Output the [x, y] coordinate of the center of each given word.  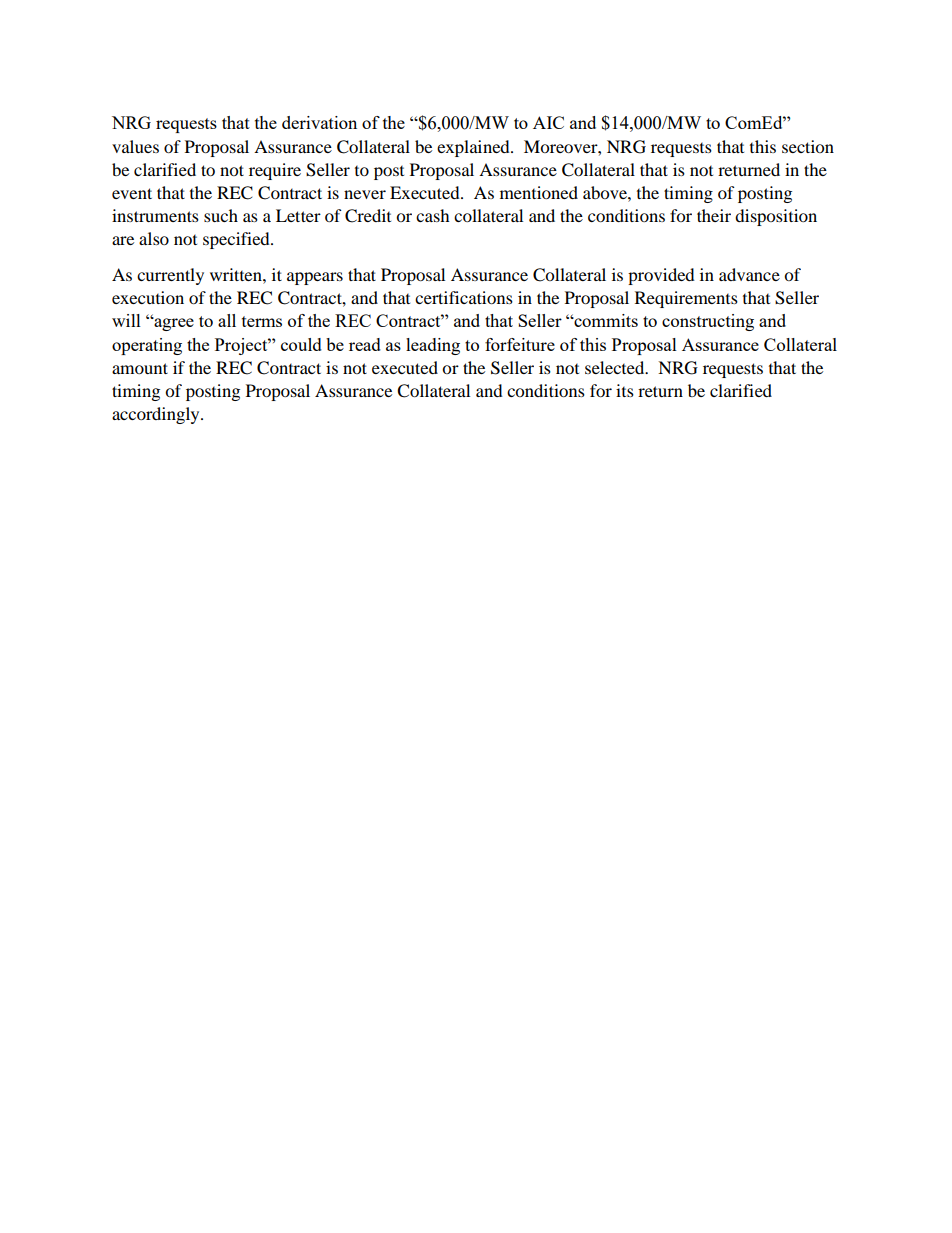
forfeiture [520, 344]
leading [433, 346]
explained [474, 148]
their [714, 215]
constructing [708, 322]
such [221, 215]
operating [147, 346]
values [135, 146]
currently [170, 276]
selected [616, 367]
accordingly [157, 415]
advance [749, 274]
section [808, 146]
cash [433, 215]
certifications [464, 297]
